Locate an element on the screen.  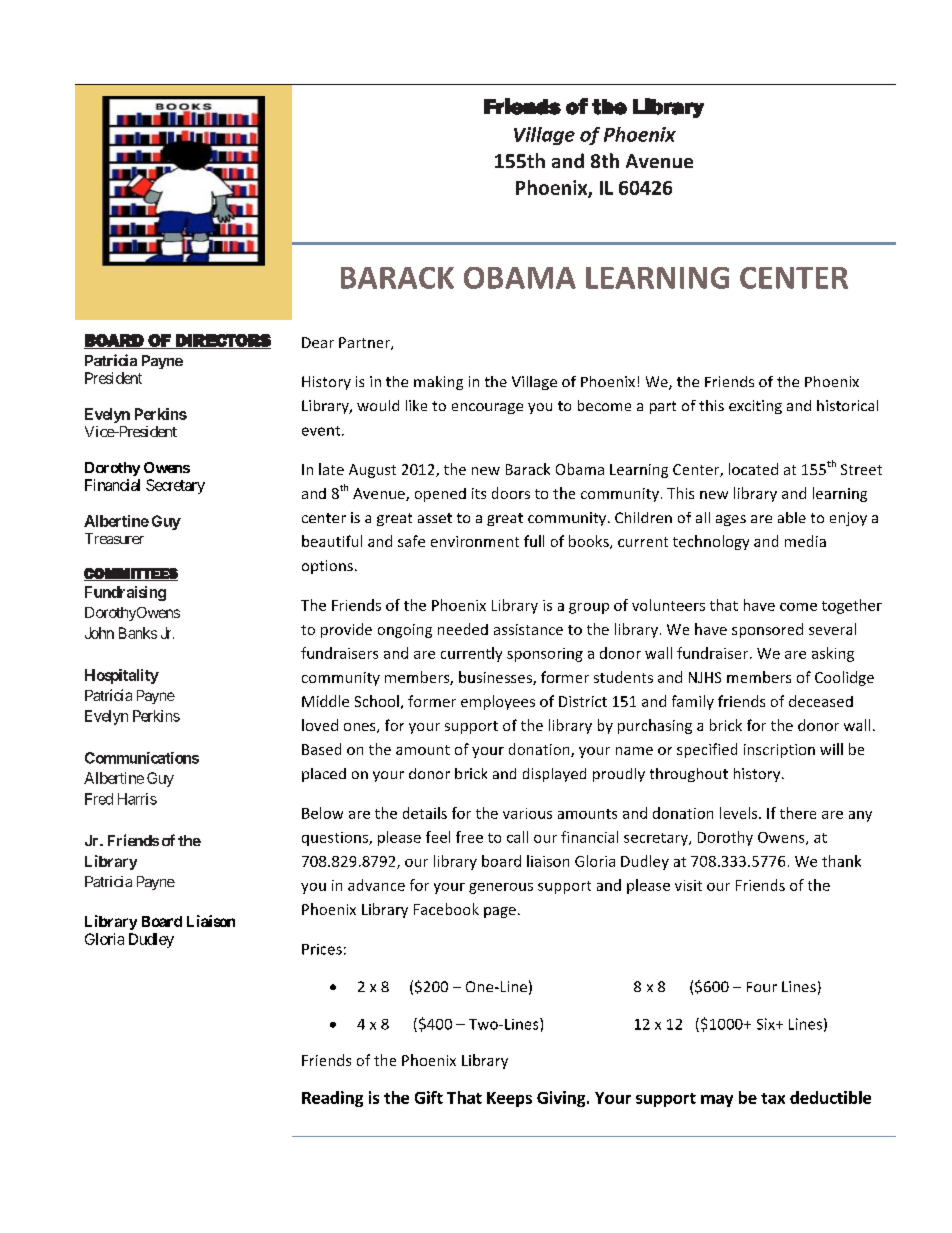
there is located at coordinates (798, 813).
